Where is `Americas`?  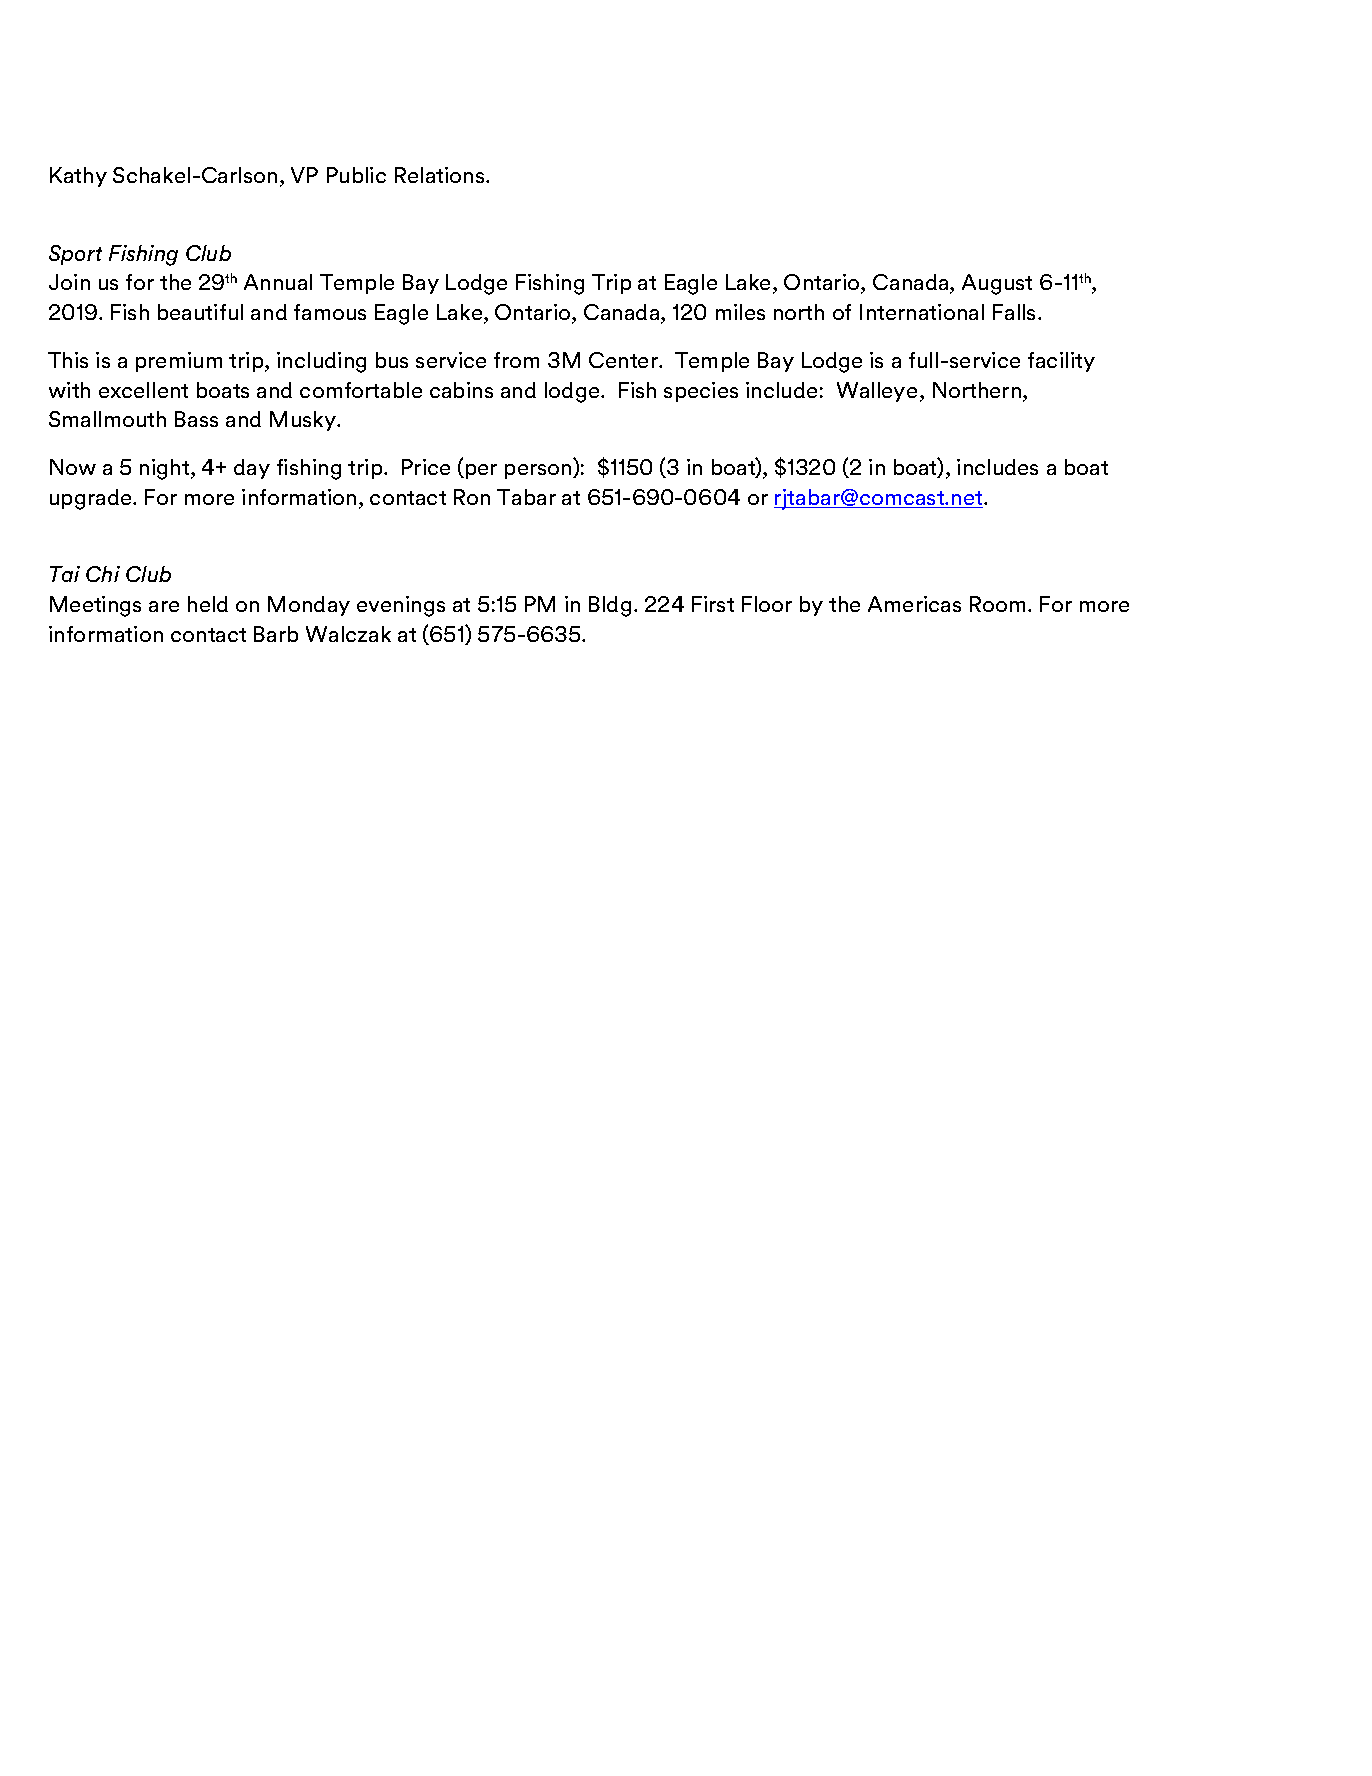 Americas is located at coordinates (914, 604).
